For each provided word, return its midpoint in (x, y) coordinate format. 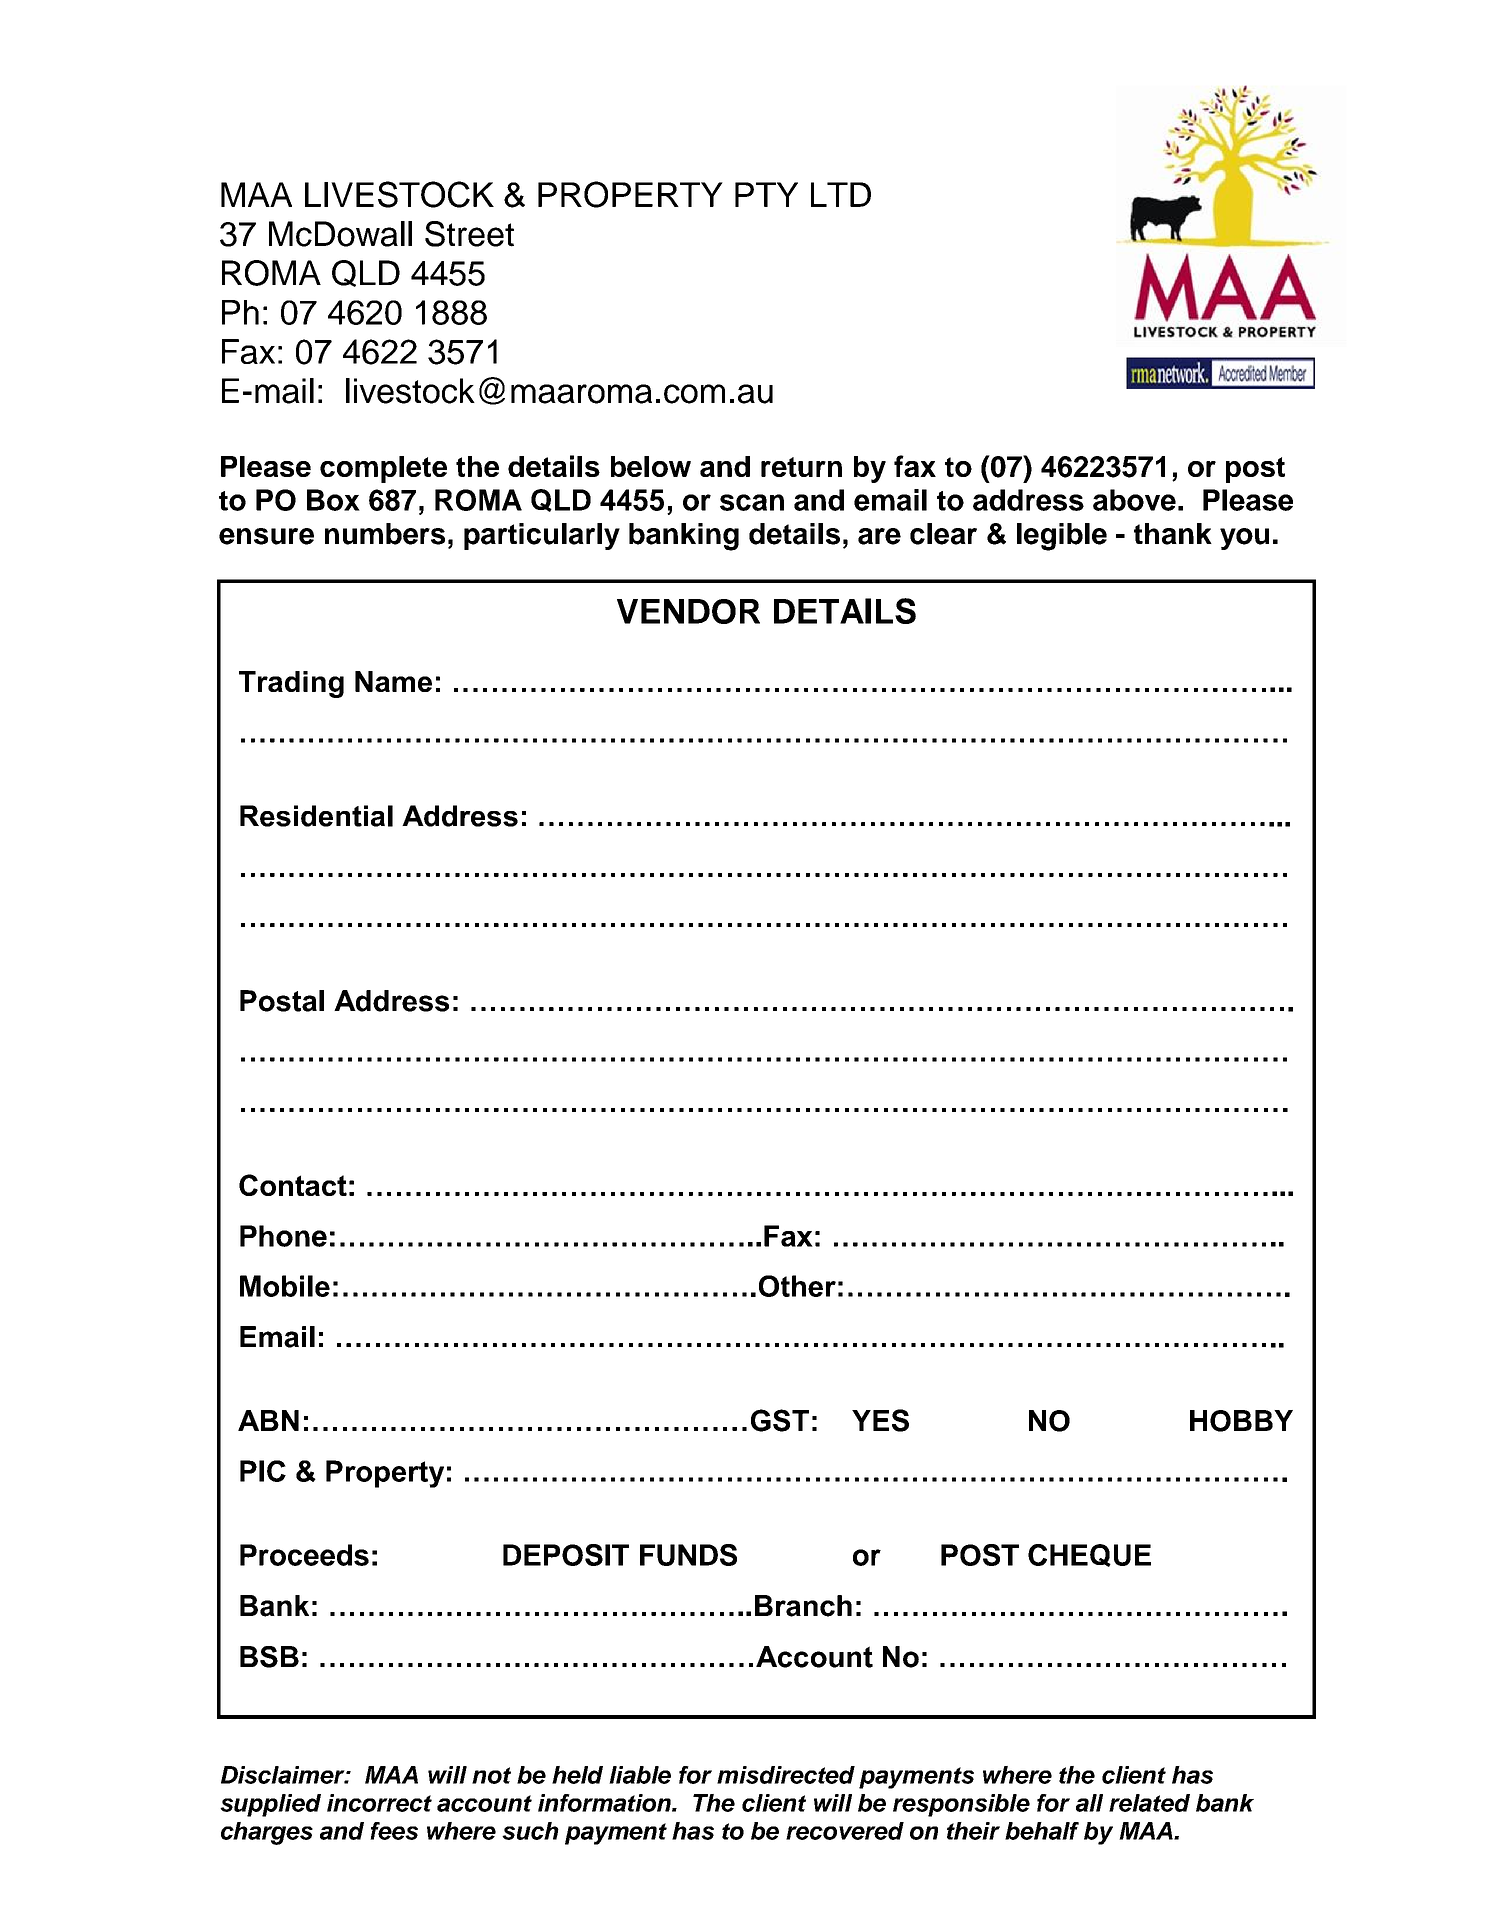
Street (469, 234)
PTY (766, 194)
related (1149, 1803)
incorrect (379, 1803)
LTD (841, 194)
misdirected (786, 1775)
